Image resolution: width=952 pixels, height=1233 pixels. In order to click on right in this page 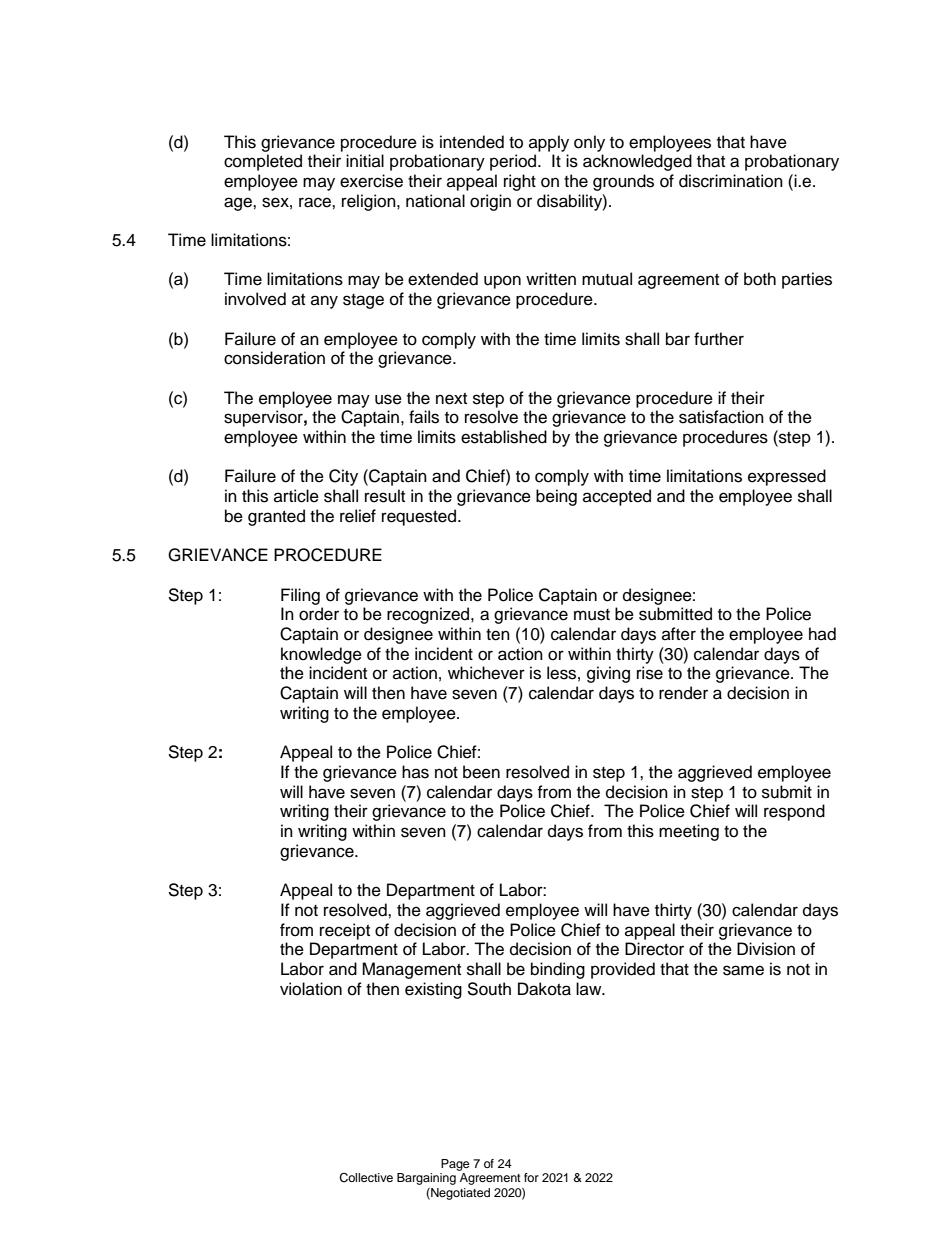, I will do `click(520, 182)`.
